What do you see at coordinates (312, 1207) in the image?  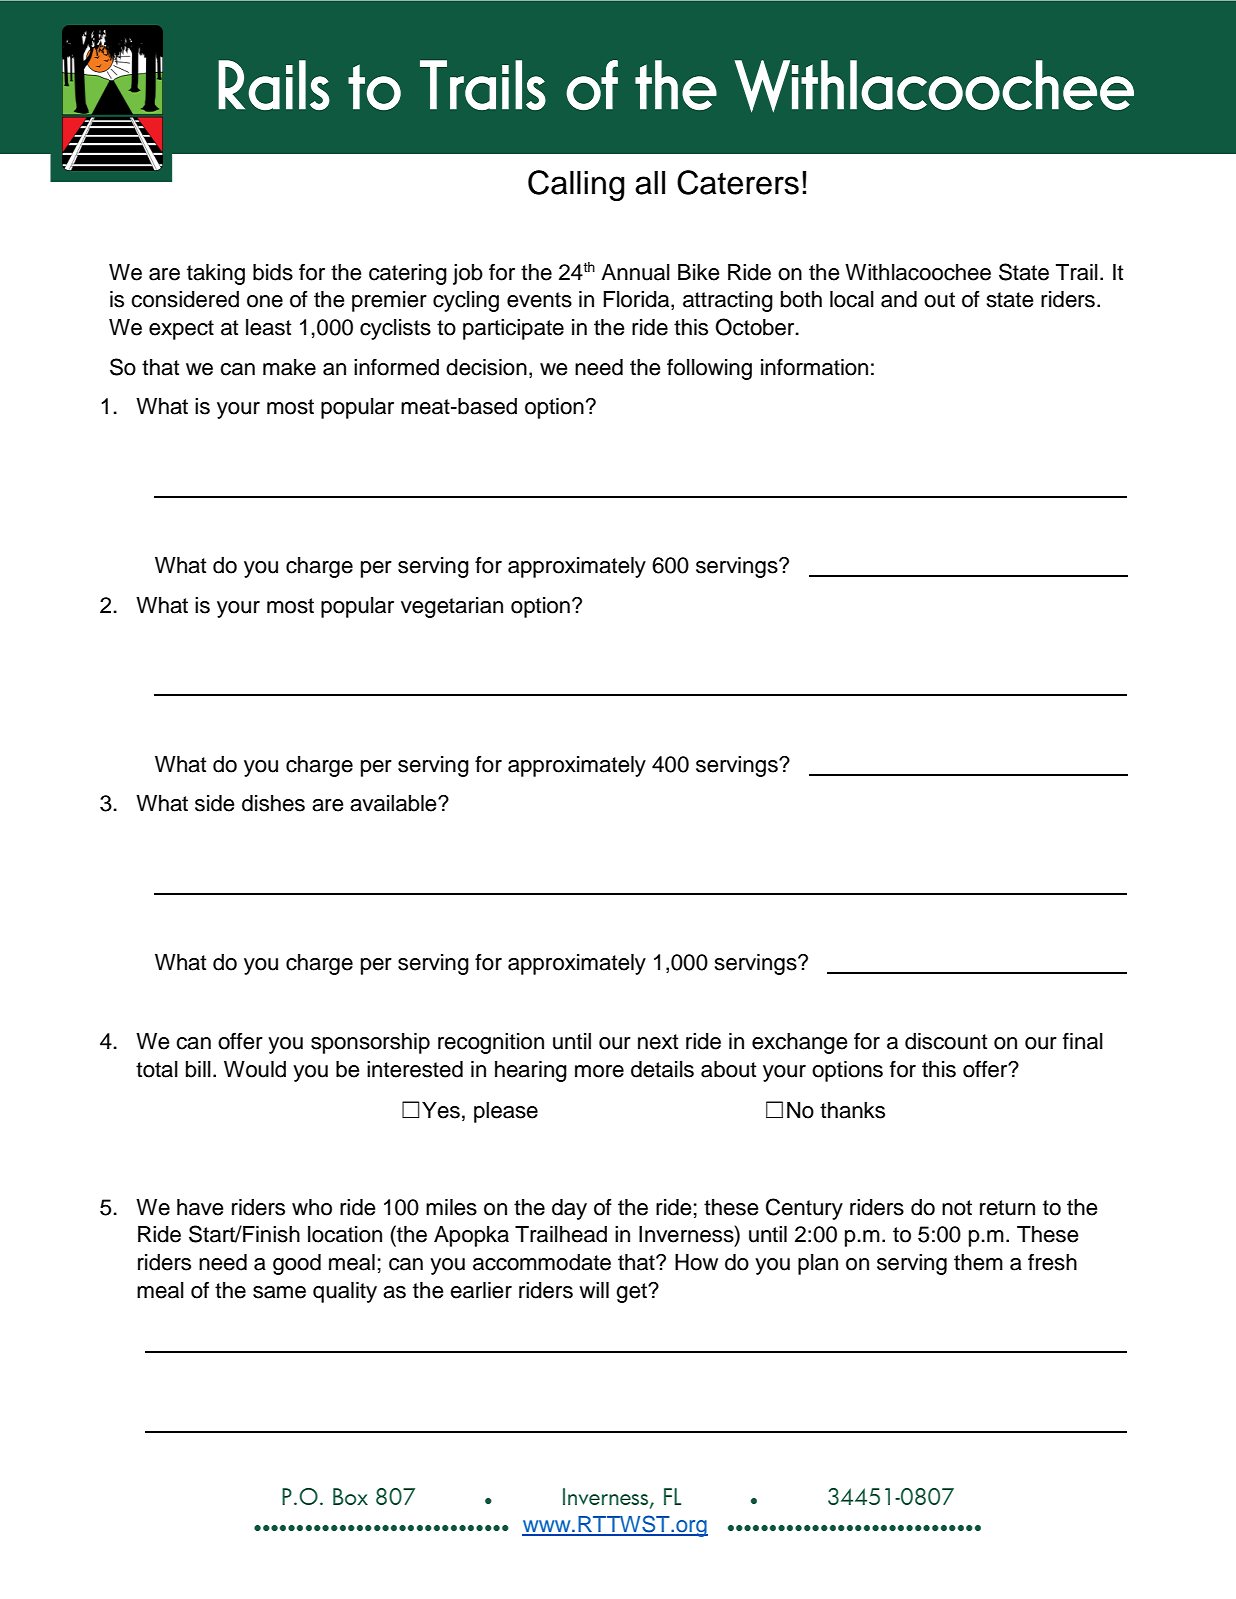 I see `who` at bounding box center [312, 1207].
